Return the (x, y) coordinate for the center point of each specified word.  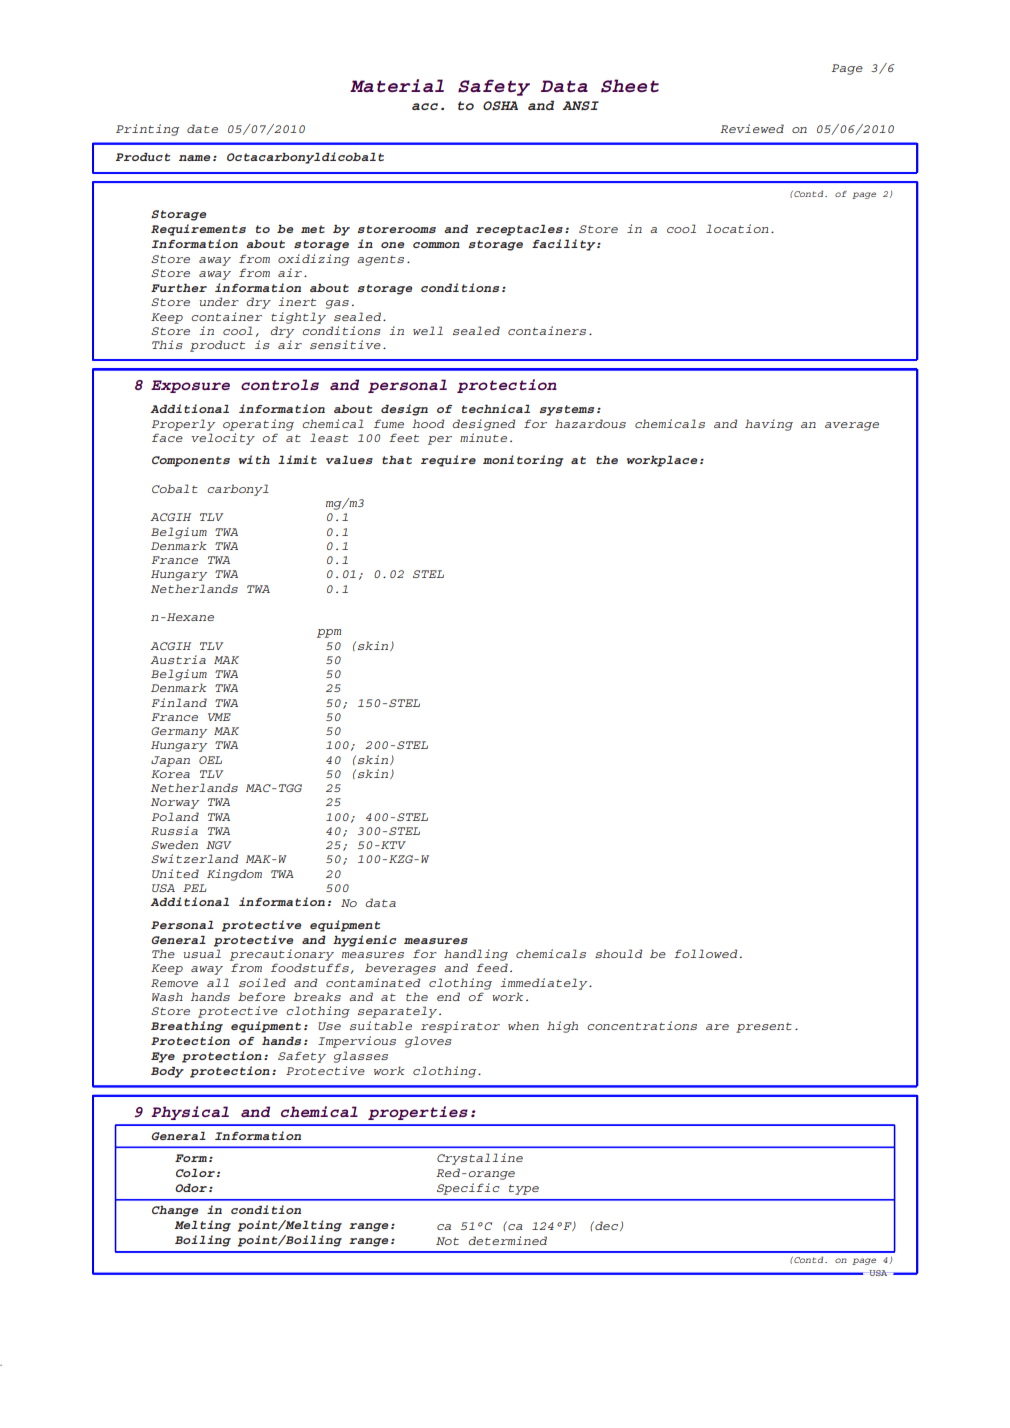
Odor (191, 1188)
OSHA (500, 105)
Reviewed (752, 128)
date (202, 128)
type (524, 1189)
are (717, 1027)
